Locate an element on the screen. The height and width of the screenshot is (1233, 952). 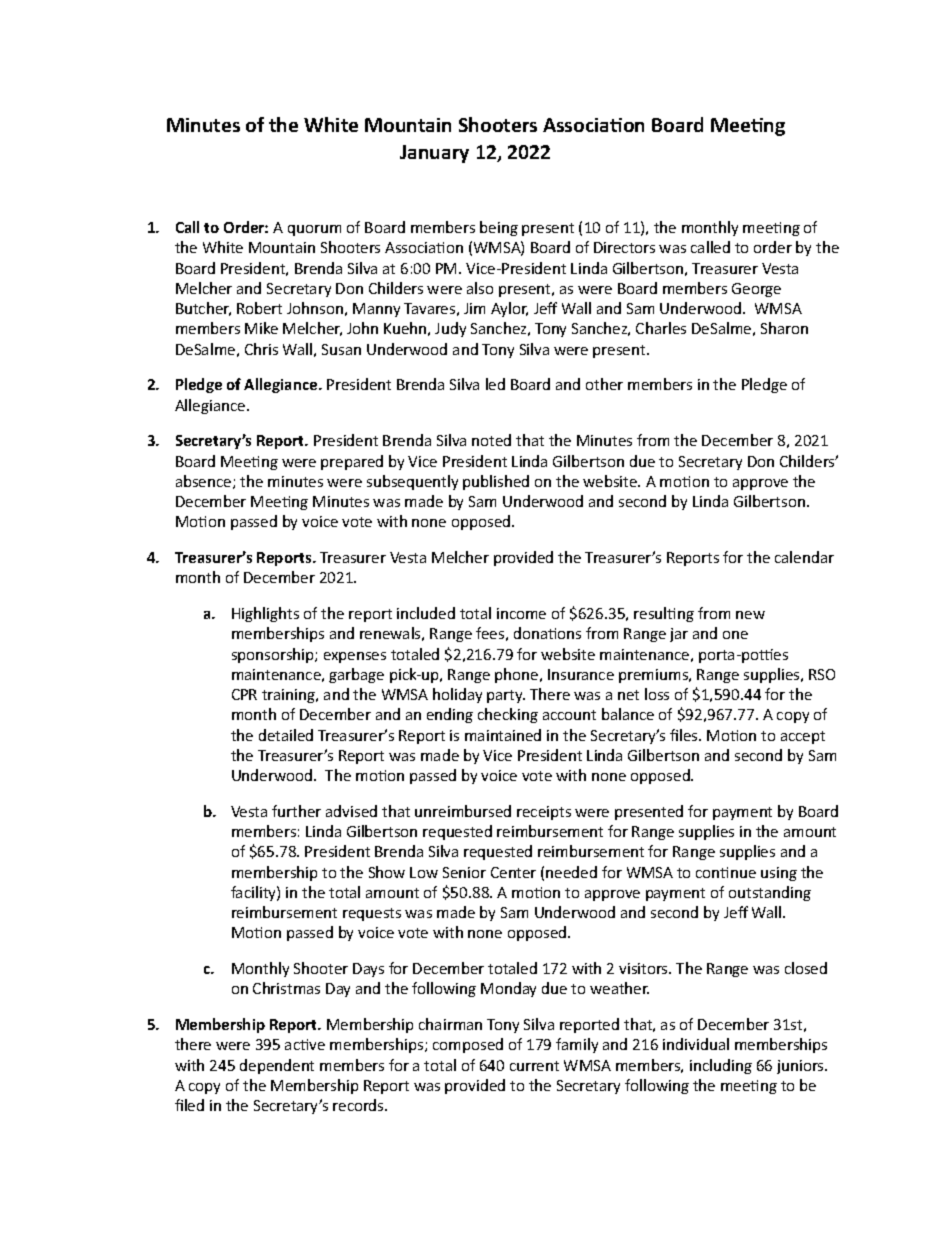
Highlights is located at coordinates (265, 614).
